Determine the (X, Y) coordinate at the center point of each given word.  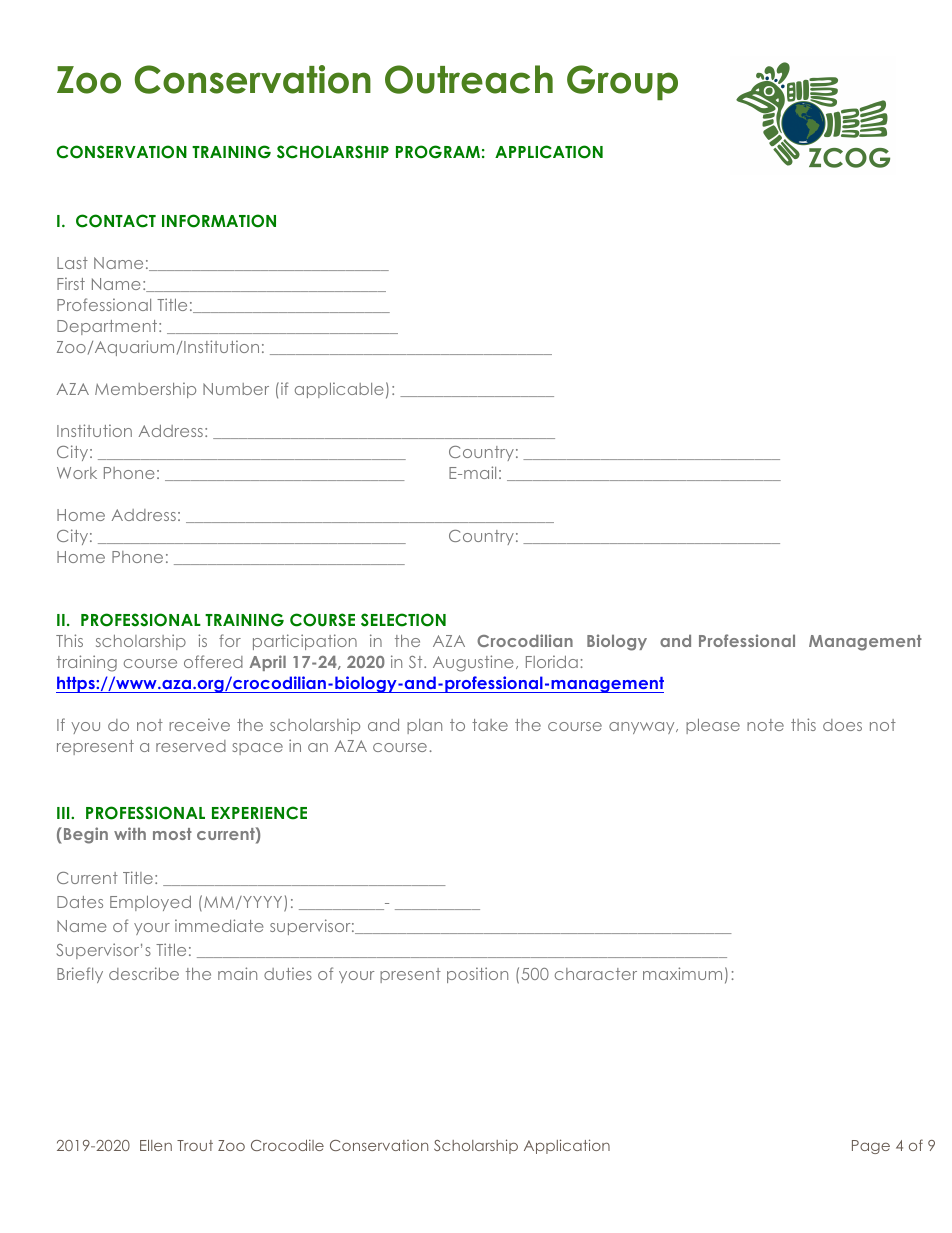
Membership (145, 390)
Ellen (156, 1145)
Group (622, 82)
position (477, 975)
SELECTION (403, 620)
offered (213, 661)
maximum (682, 973)
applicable (339, 390)
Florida (552, 661)
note (765, 725)
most (172, 834)
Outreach (469, 79)
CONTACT (116, 221)
